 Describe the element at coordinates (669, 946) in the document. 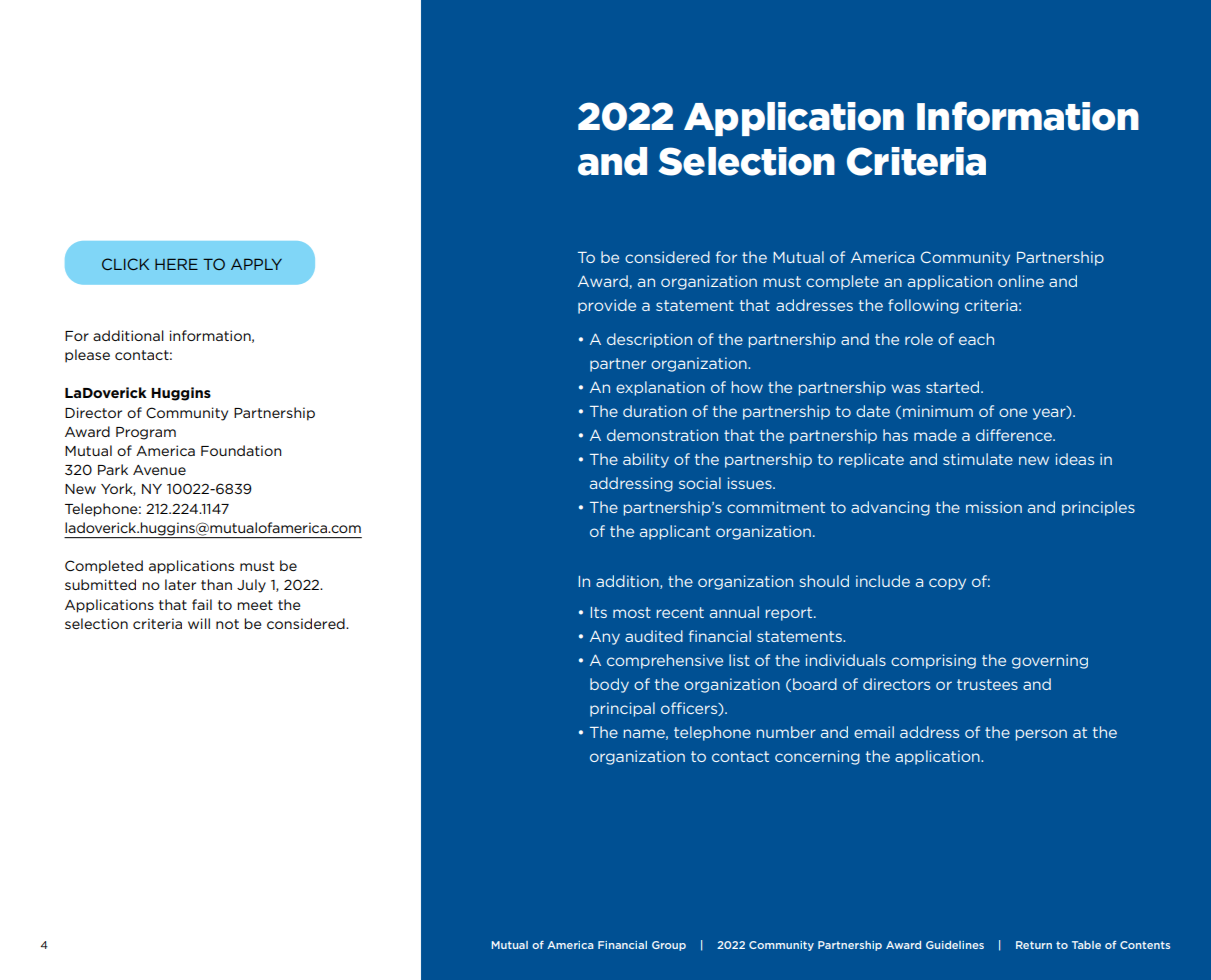

I see `Group` at that location.
